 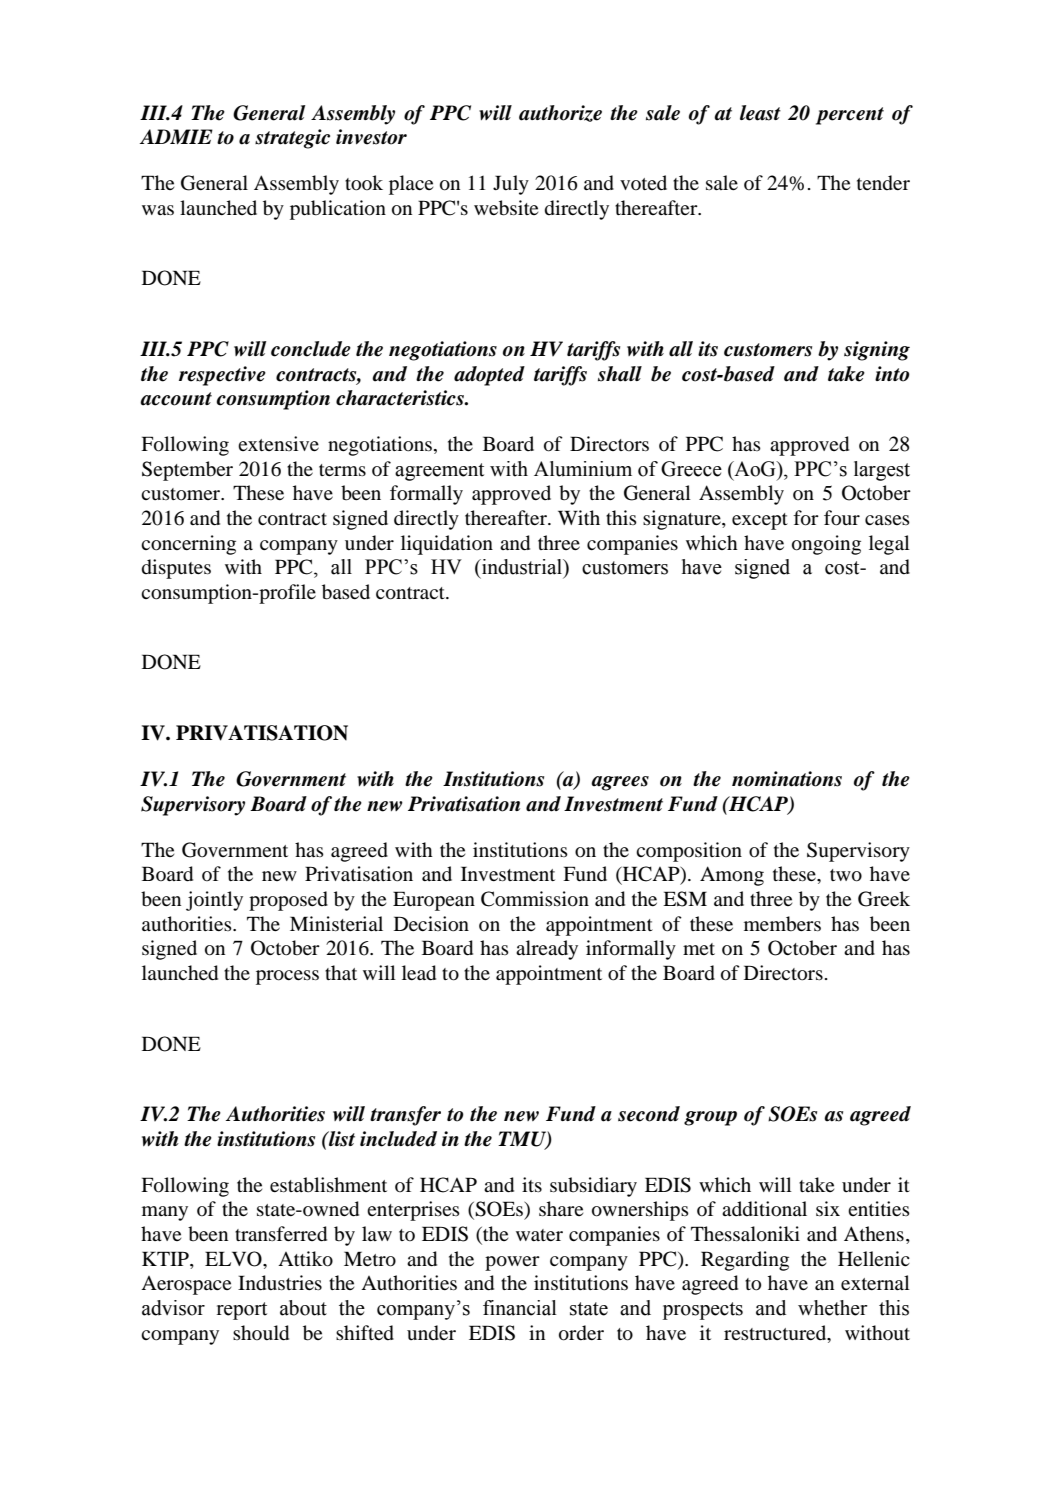 I want to click on percent, so click(x=850, y=116).
